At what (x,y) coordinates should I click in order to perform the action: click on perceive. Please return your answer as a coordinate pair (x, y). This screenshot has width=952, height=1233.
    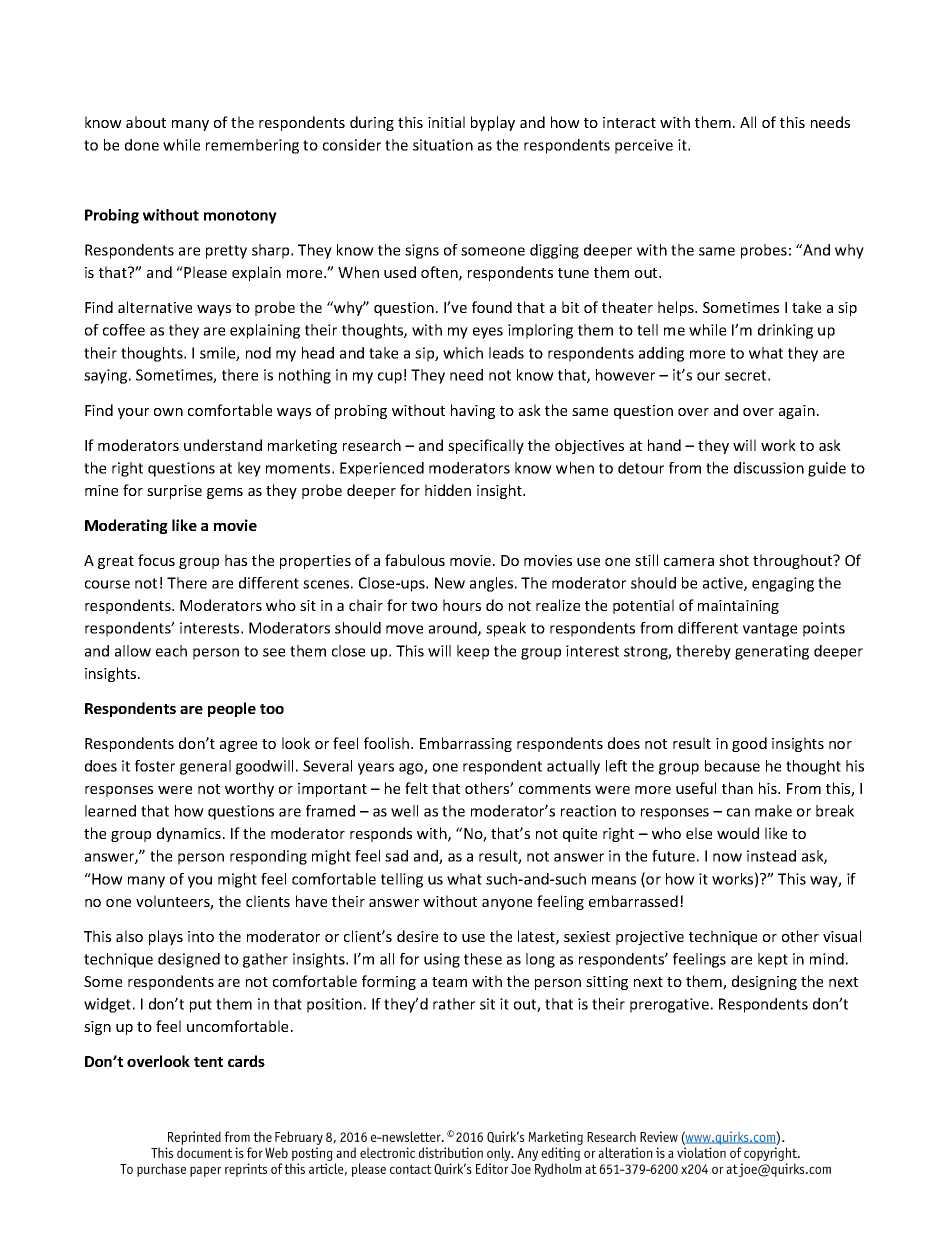
    Looking at the image, I should click on (644, 146).
